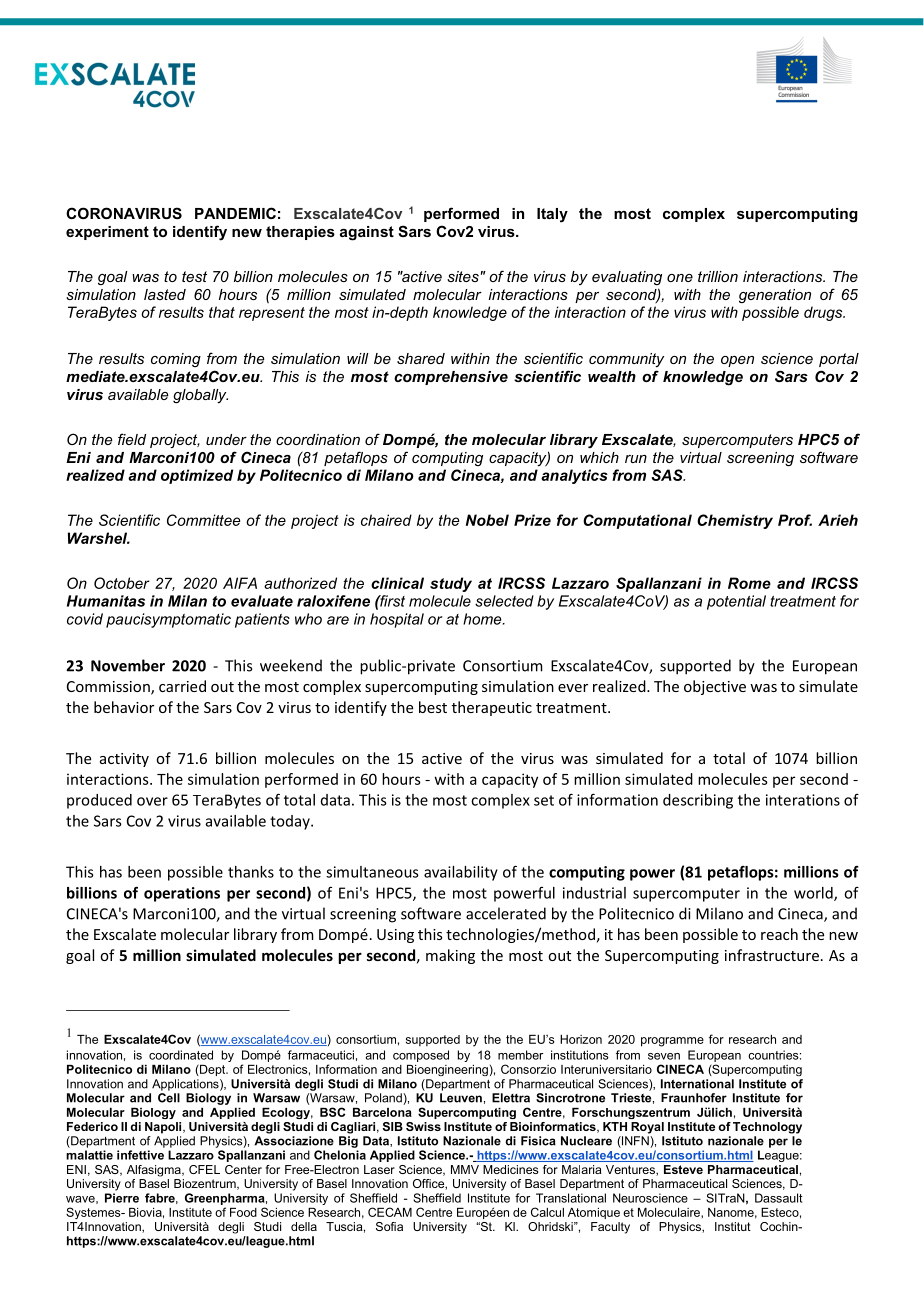  I want to click on world, so click(814, 894).
